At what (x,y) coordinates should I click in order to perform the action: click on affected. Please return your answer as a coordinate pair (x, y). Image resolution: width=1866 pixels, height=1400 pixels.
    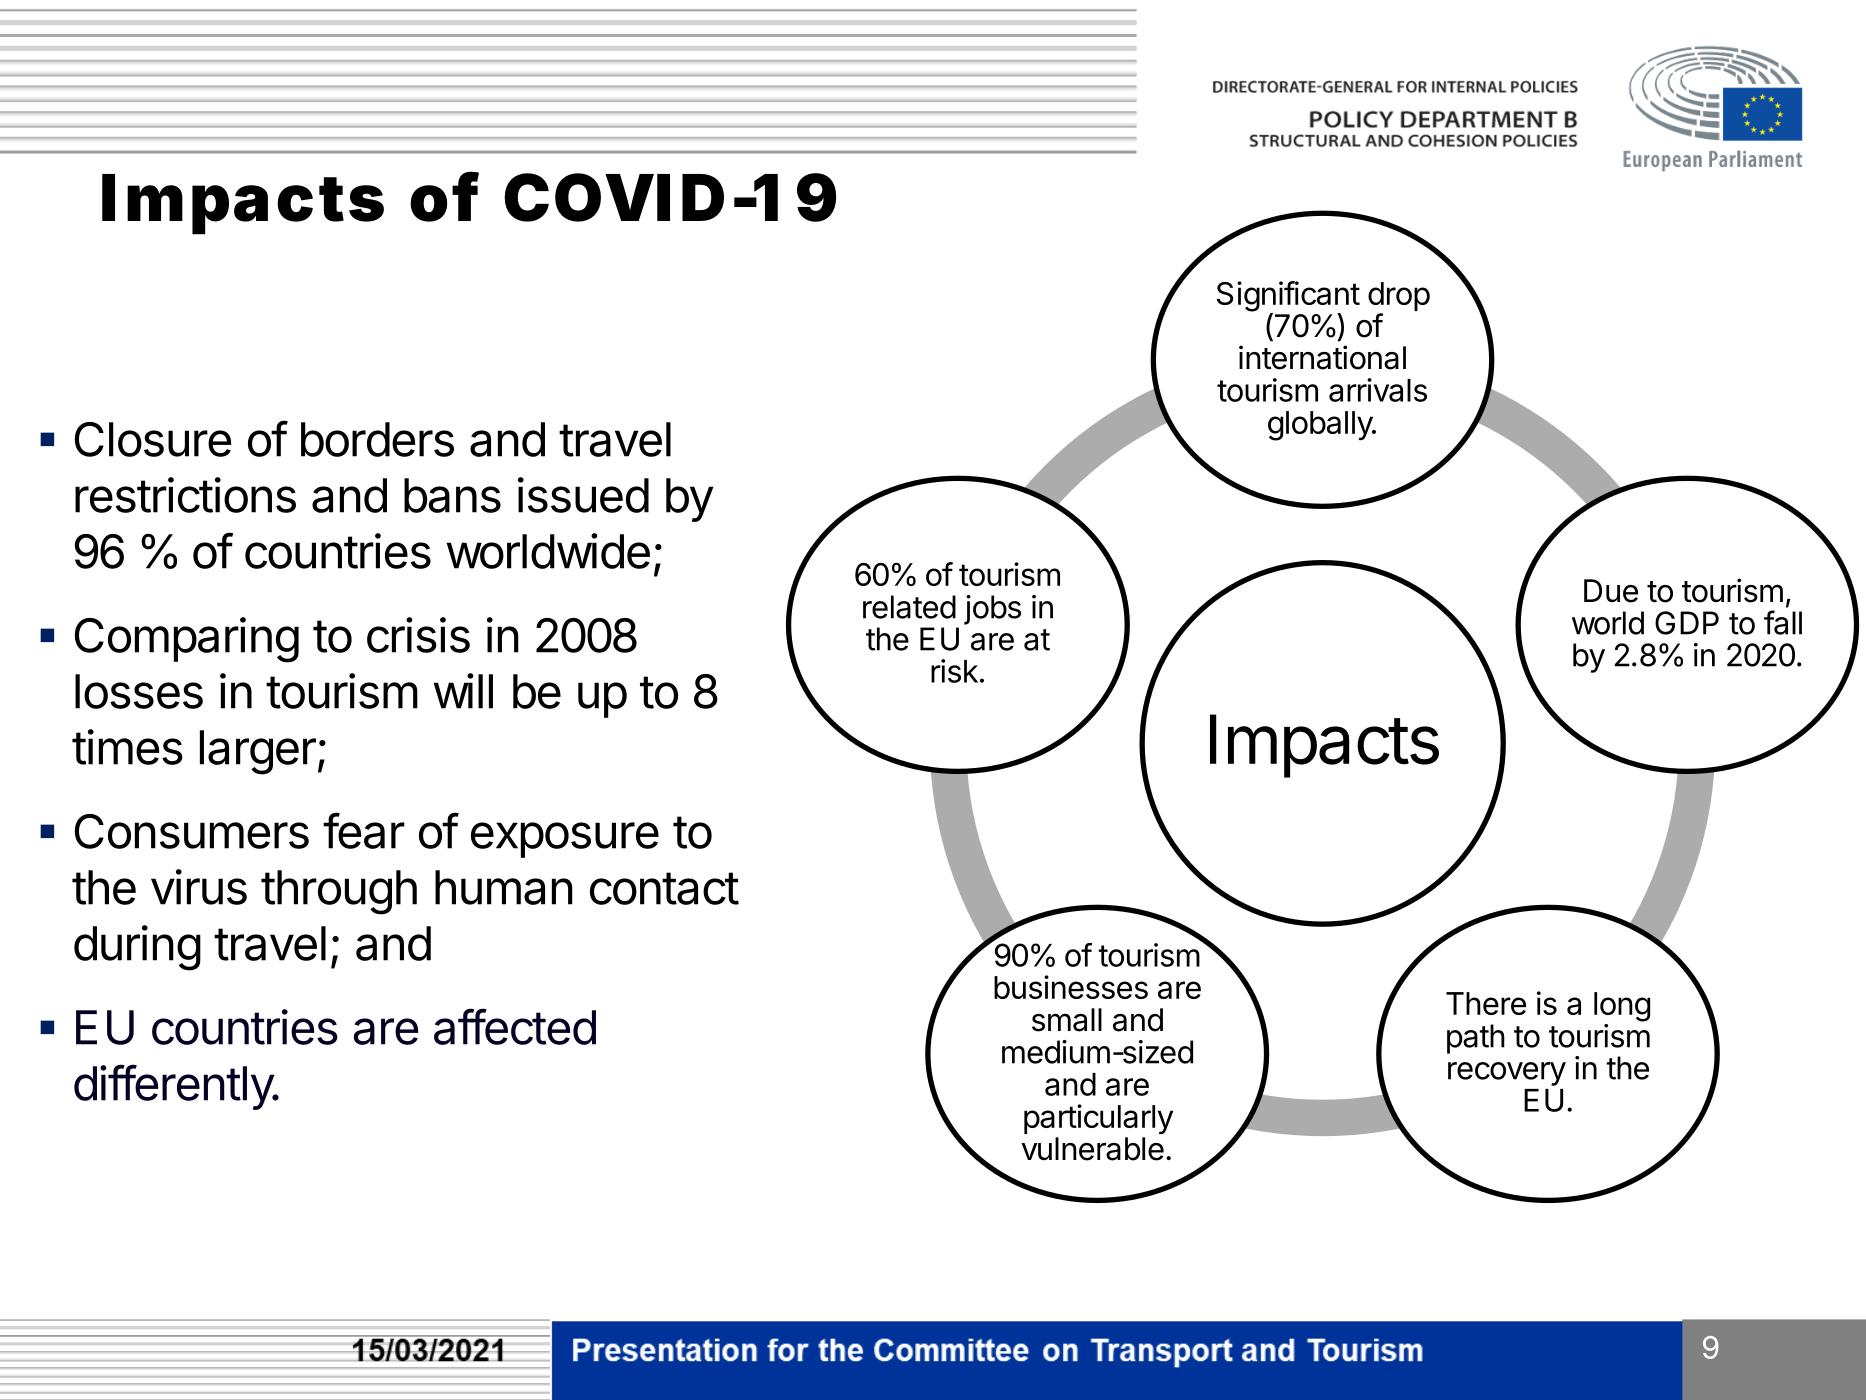
    Looking at the image, I should click on (515, 1026).
